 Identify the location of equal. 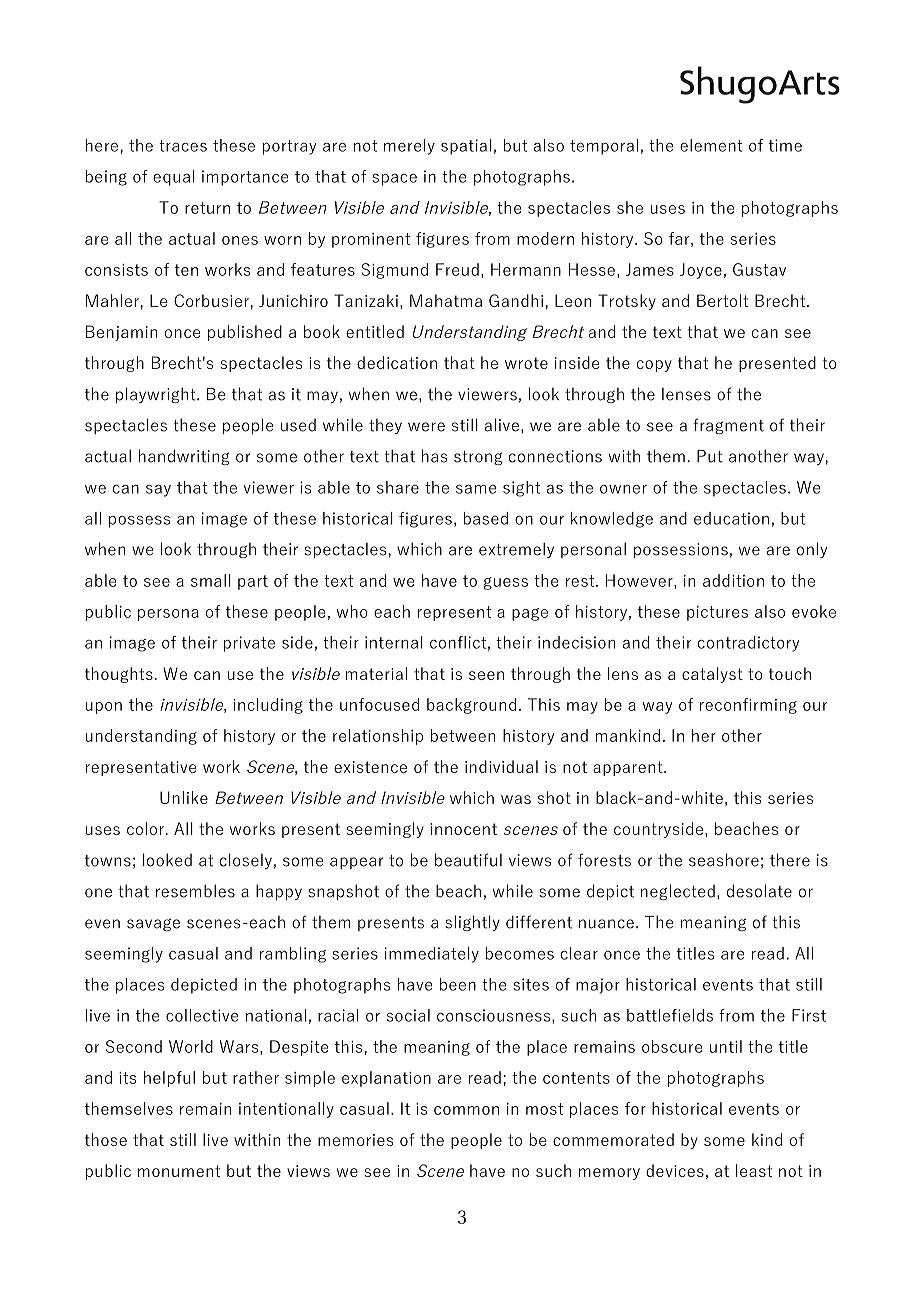
(174, 178).
